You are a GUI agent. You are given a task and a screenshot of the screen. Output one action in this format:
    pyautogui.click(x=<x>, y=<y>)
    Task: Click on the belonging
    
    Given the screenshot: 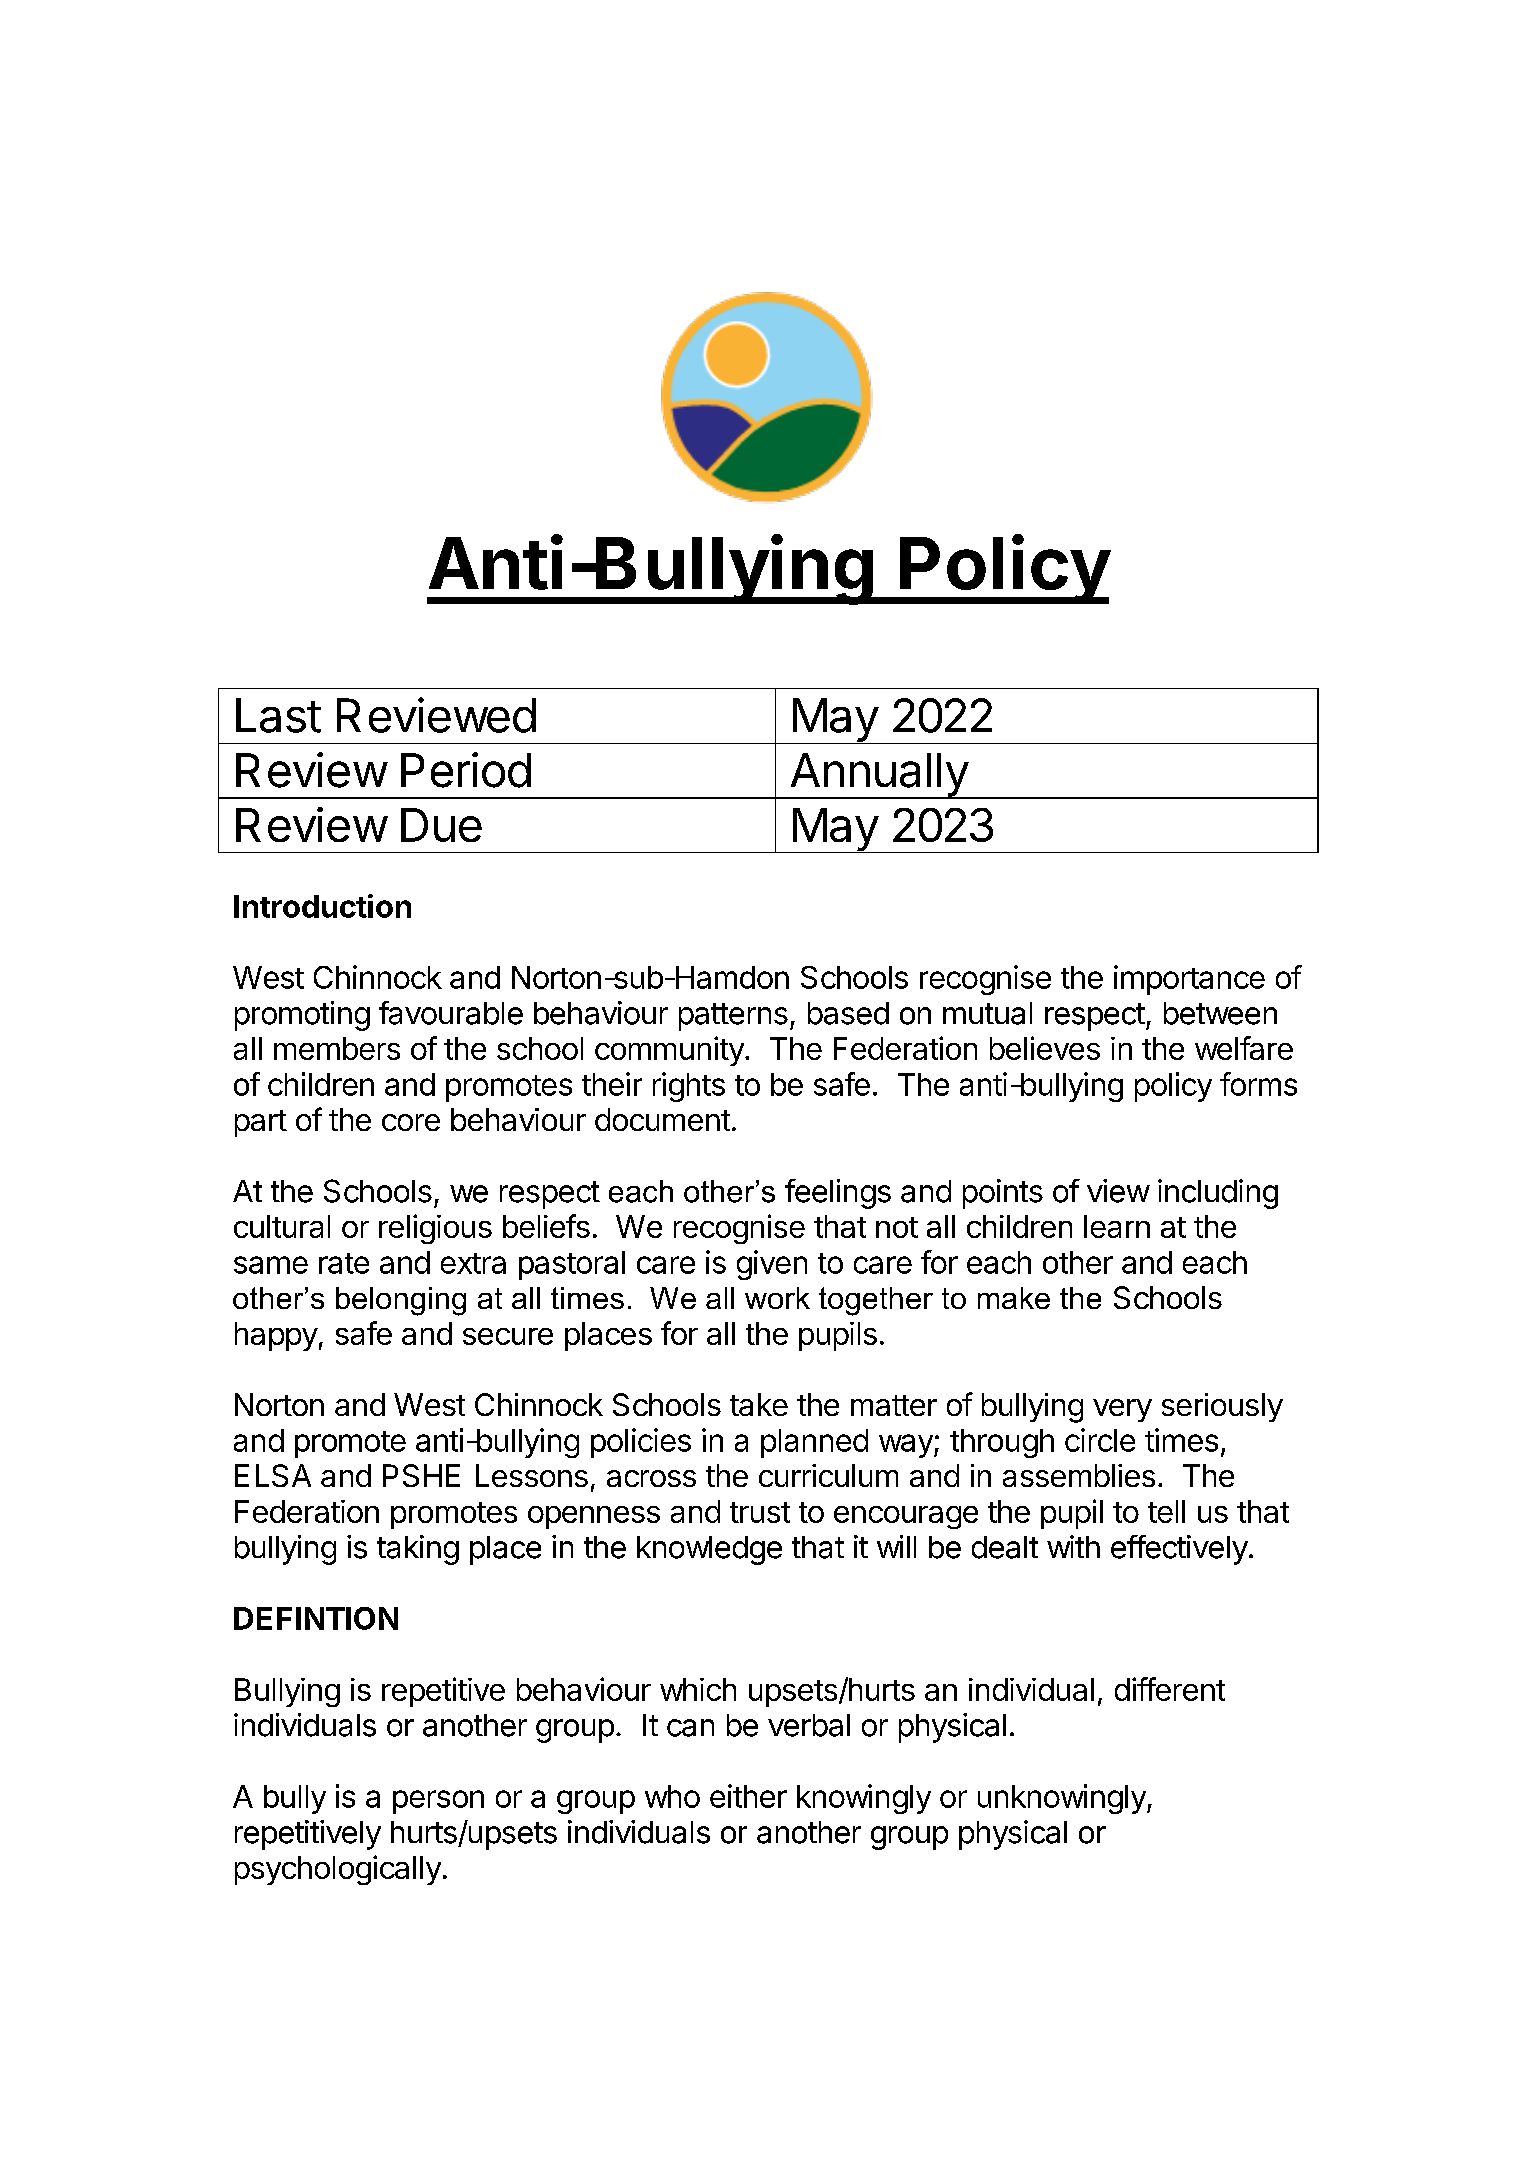 What is the action you would take?
    pyautogui.click(x=401, y=1301)
